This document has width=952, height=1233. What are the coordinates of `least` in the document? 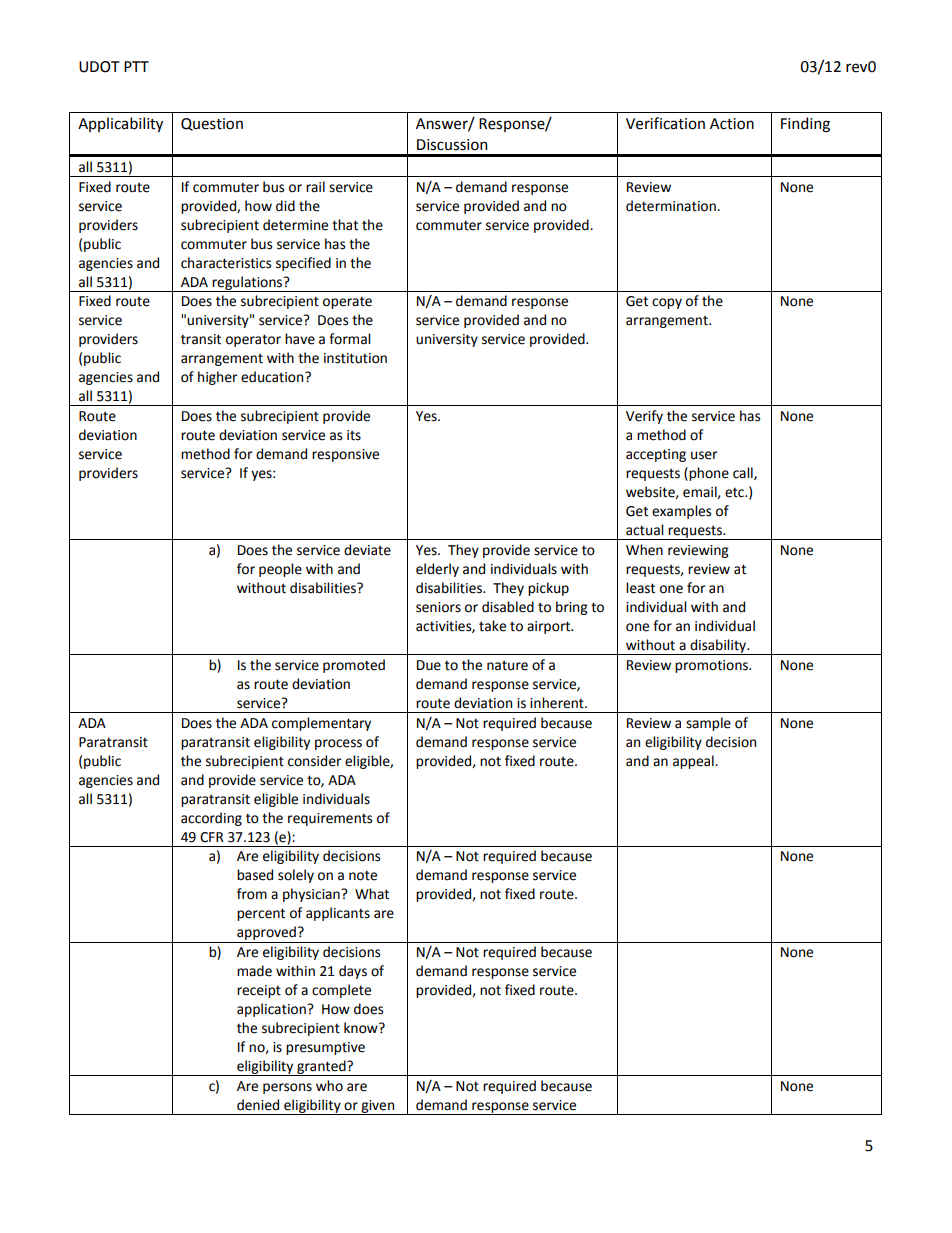 It's located at (640, 588).
